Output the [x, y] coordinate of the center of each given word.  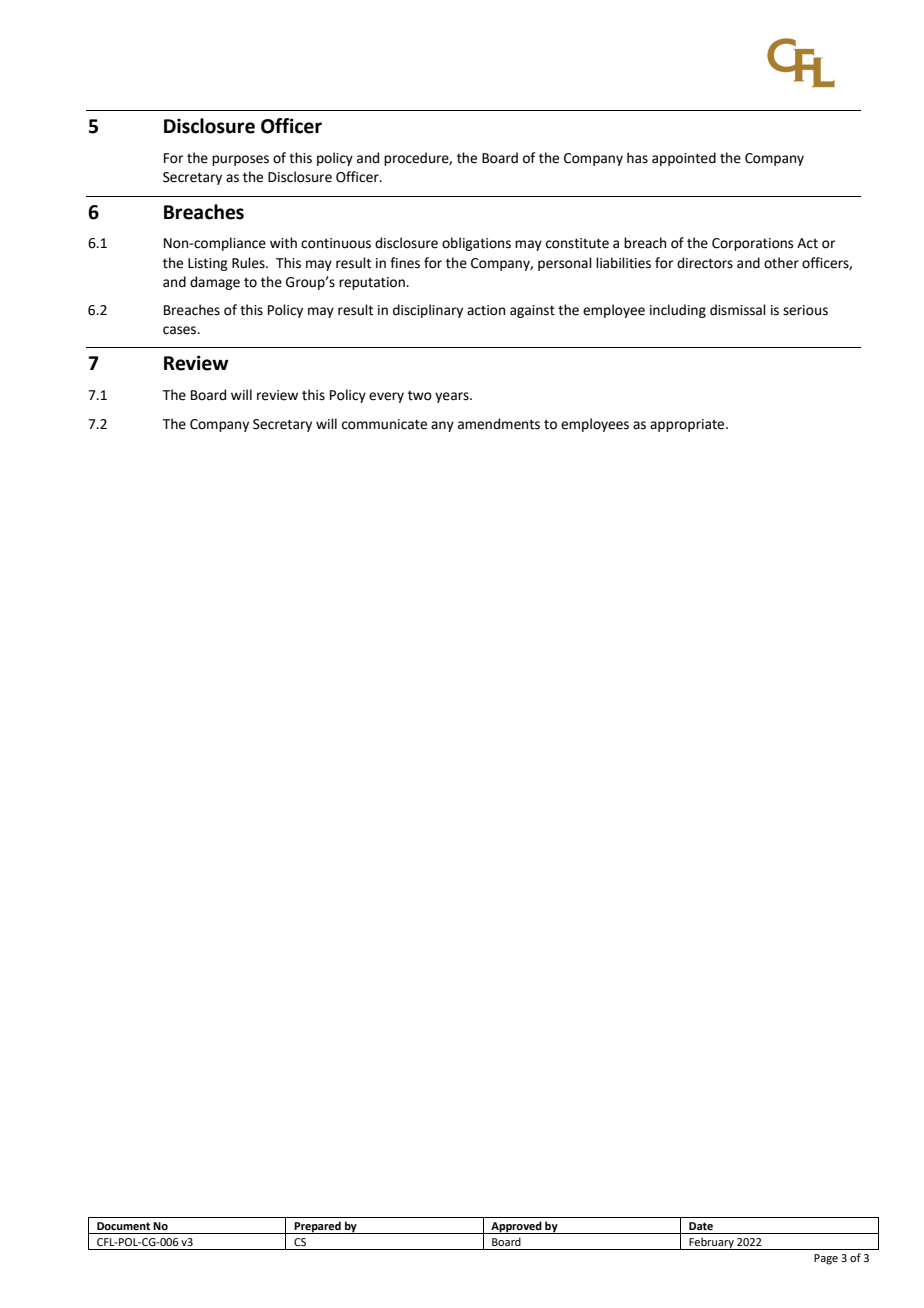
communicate [384, 424]
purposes [240, 160]
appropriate [688, 425]
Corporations [752, 244]
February [712, 1243]
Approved [516, 1227]
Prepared [318, 1227]
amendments [499, 424]
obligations [476, 244]
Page [826, 1259]
